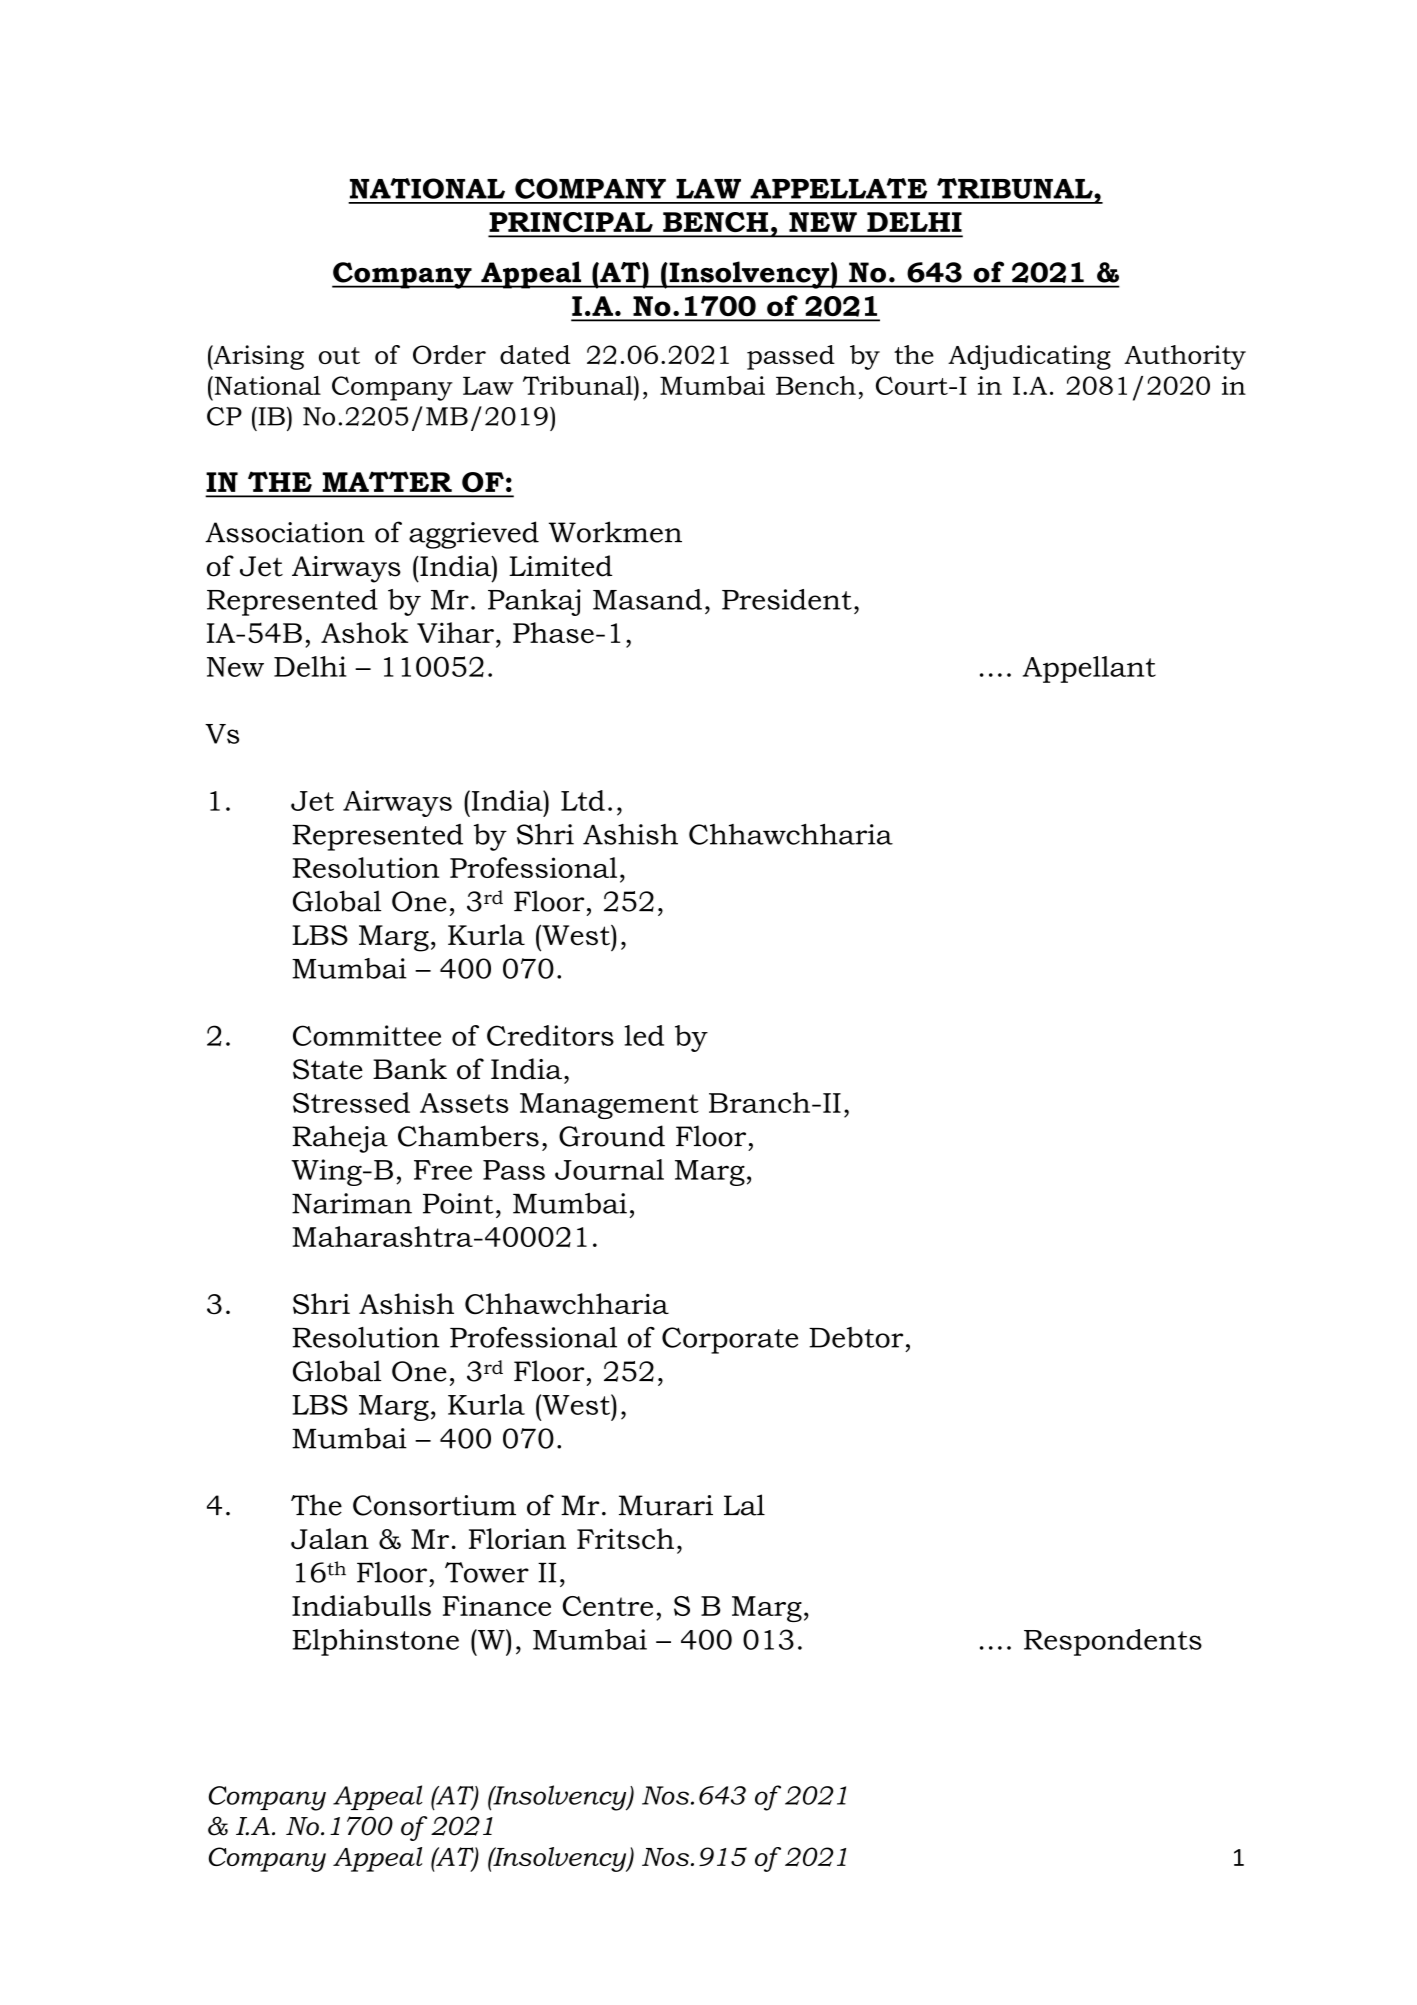  Describe the element at coordinates (330, 1538) in the document. I see `Jalan` at that location.
